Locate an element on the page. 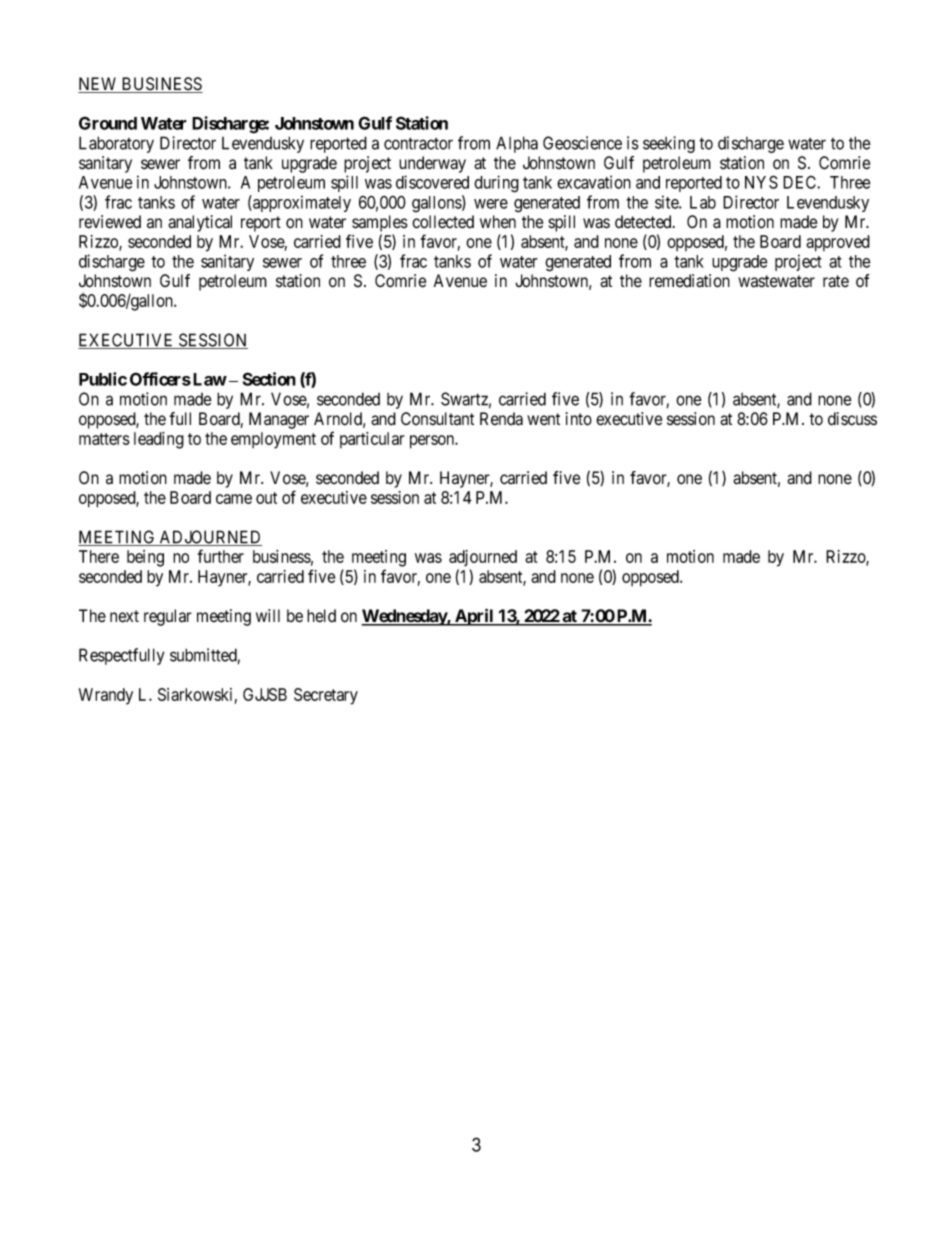  when is located at coordinates (498, 221).
